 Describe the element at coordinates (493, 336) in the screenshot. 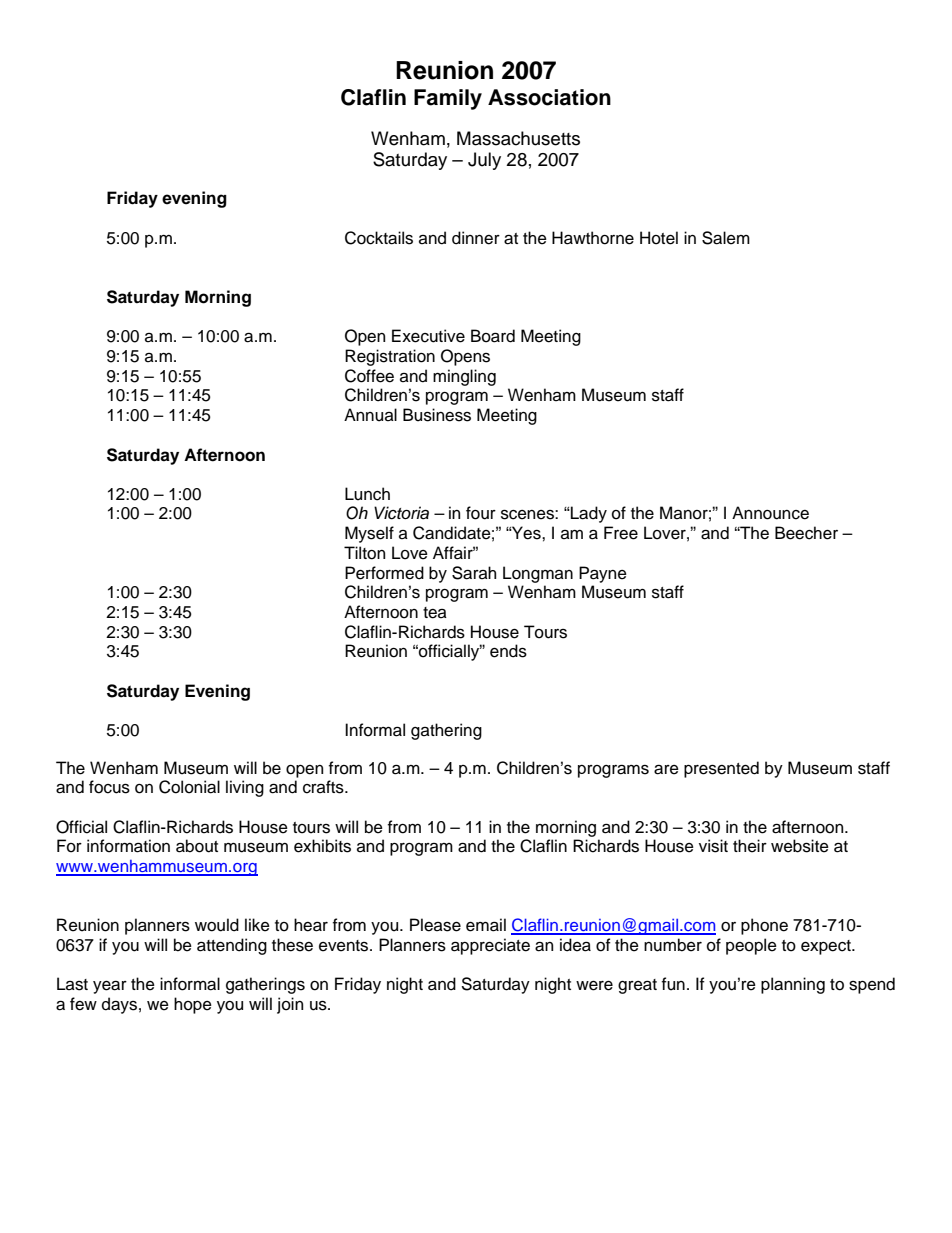

I see `Board` at that location.
